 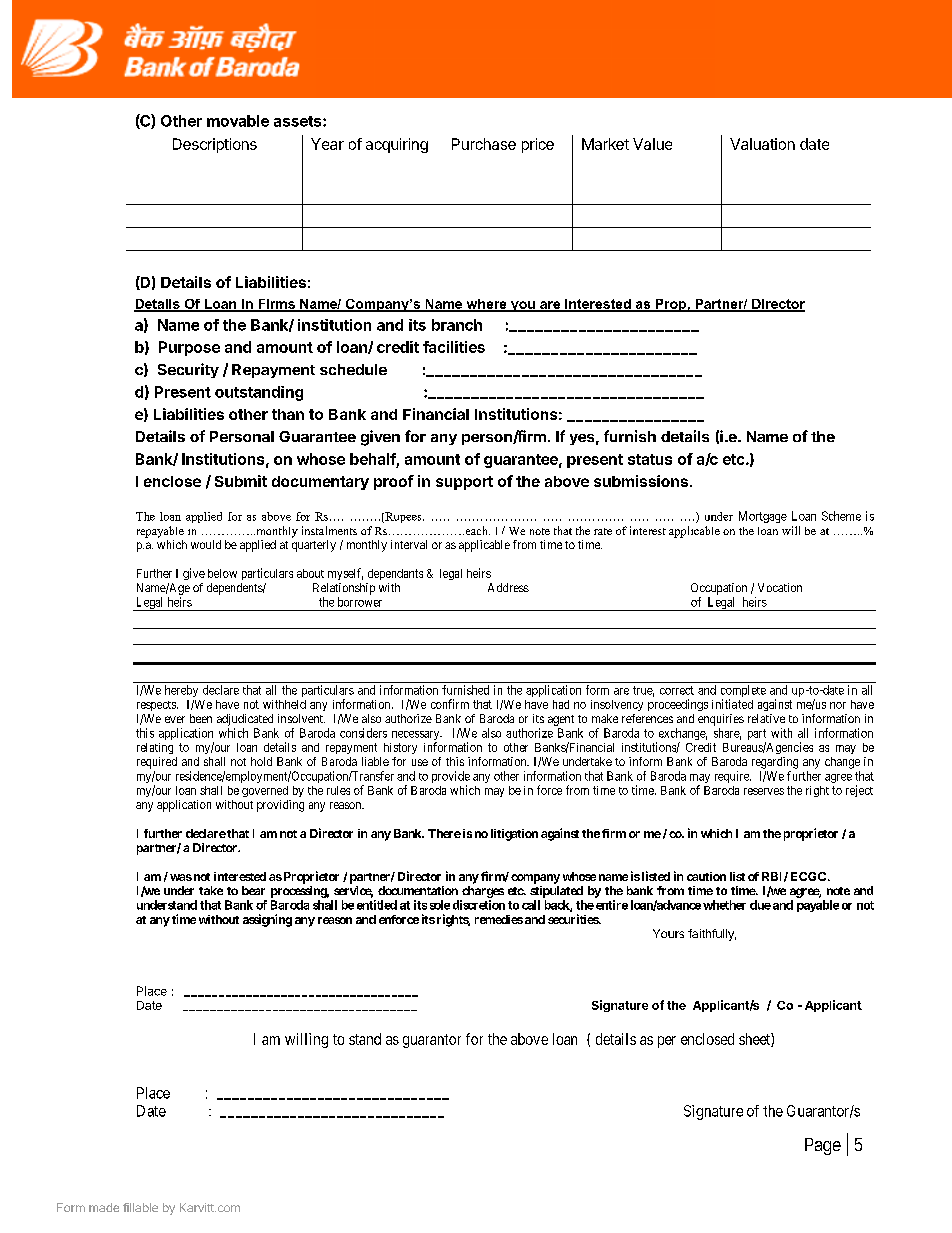 What do you see at coordinates (762, 144) in the page?
I see `Valuation` at bounding box center [762, 144].
